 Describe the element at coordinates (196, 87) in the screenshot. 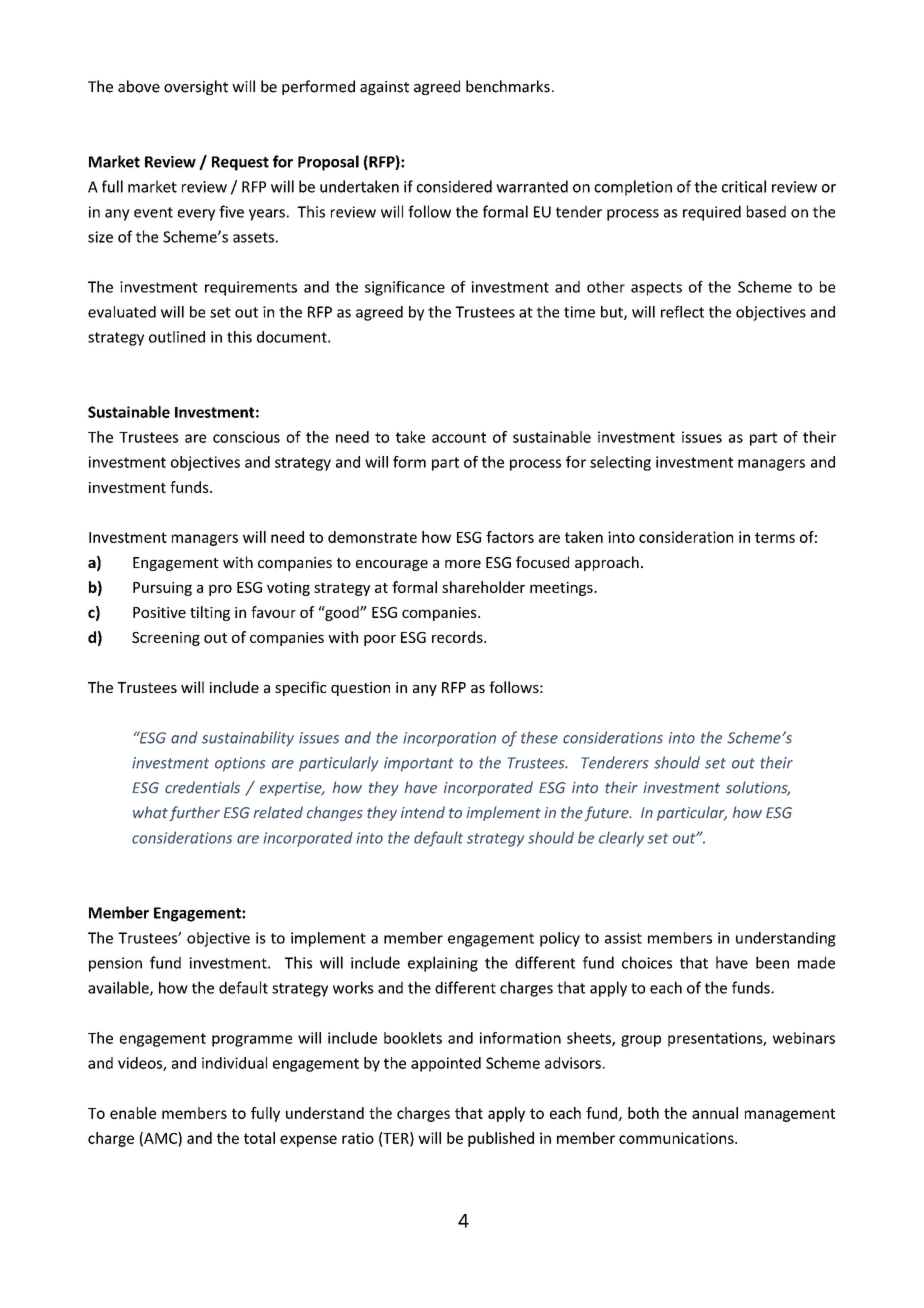

I see `oversight` at that location.
